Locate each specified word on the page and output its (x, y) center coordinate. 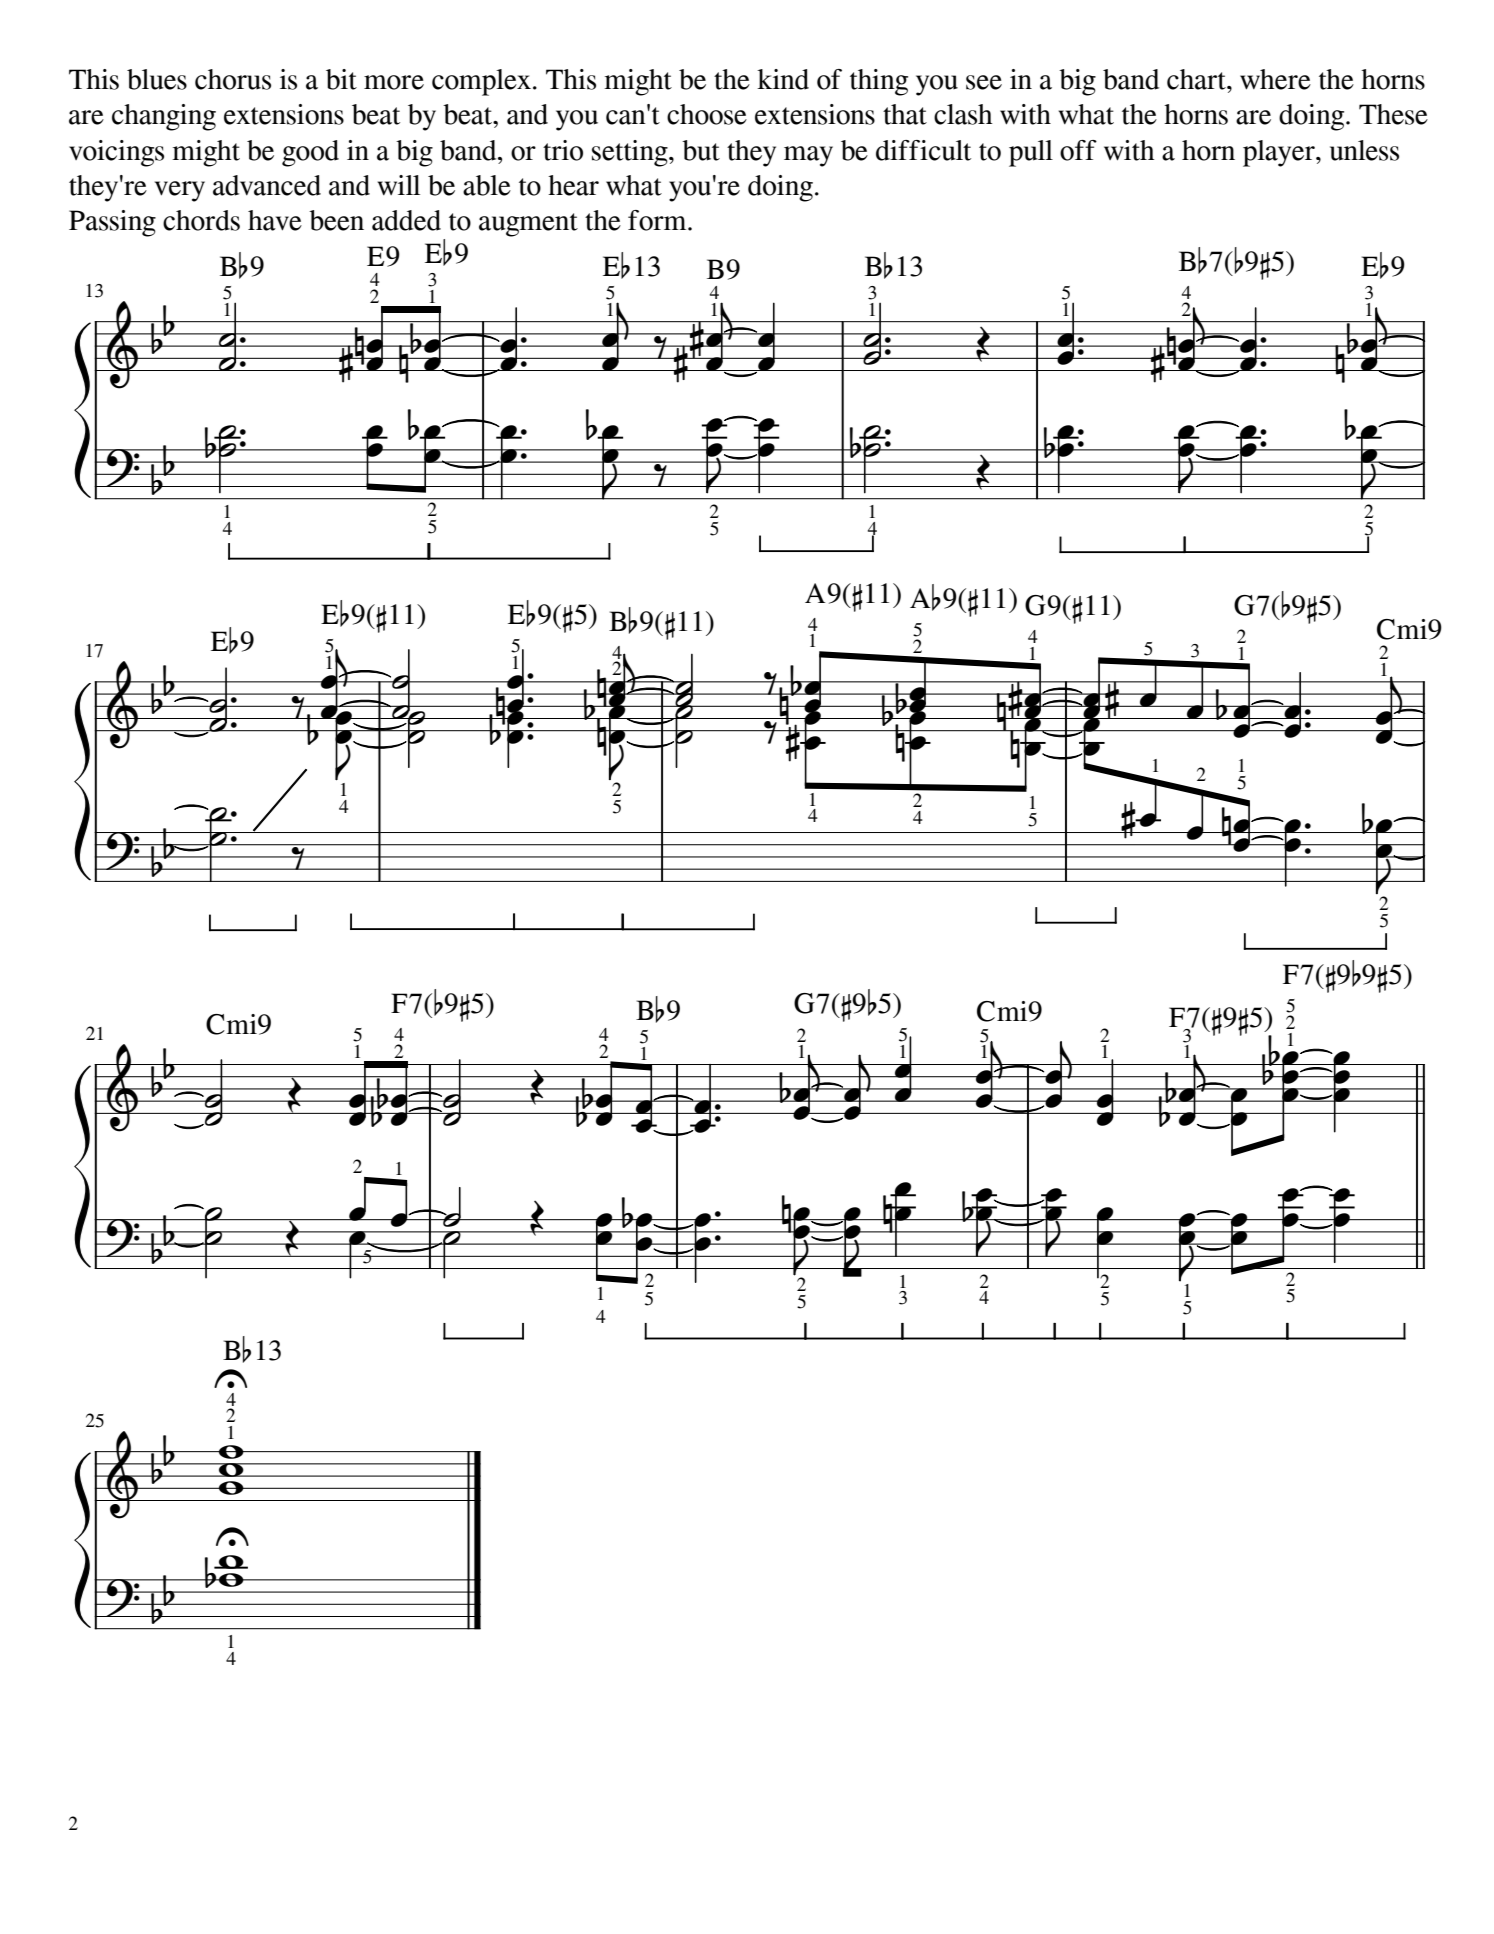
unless (1364, 150)
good (310, 153)
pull (1031, 153)
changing (164, 117)
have (275, 220)
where (1275, 79)
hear (573, 185)
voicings (116, 153)
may (808, 156)
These (1393, 114)
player (1280, 153)
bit (341, 79)
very (180, 191)
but (701, 150)
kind (783, 79)
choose (707, 114)
